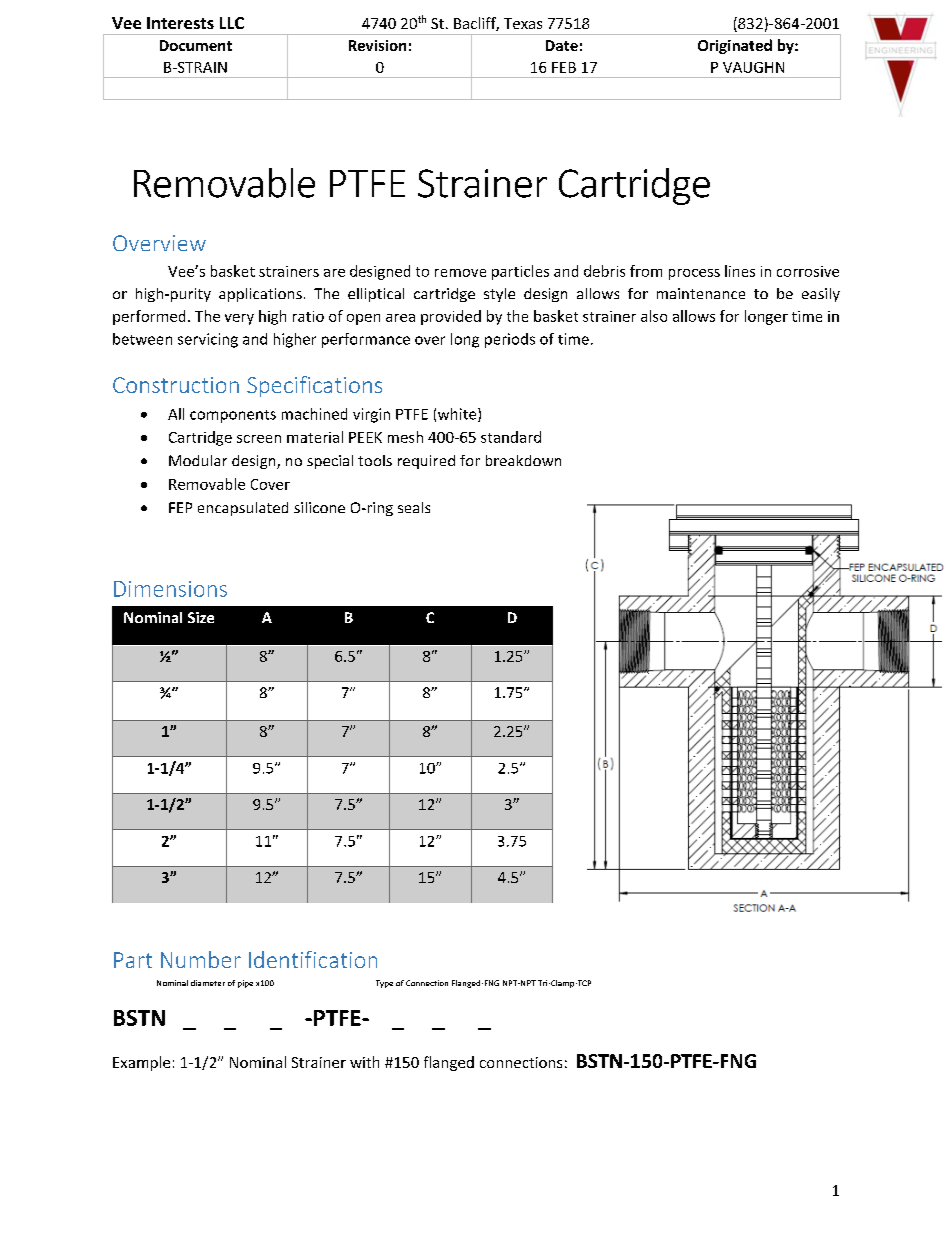 This page has width=952, height=1233. Describe the element at coordinates (384, 984) in the page. I see `Type` at that location.
